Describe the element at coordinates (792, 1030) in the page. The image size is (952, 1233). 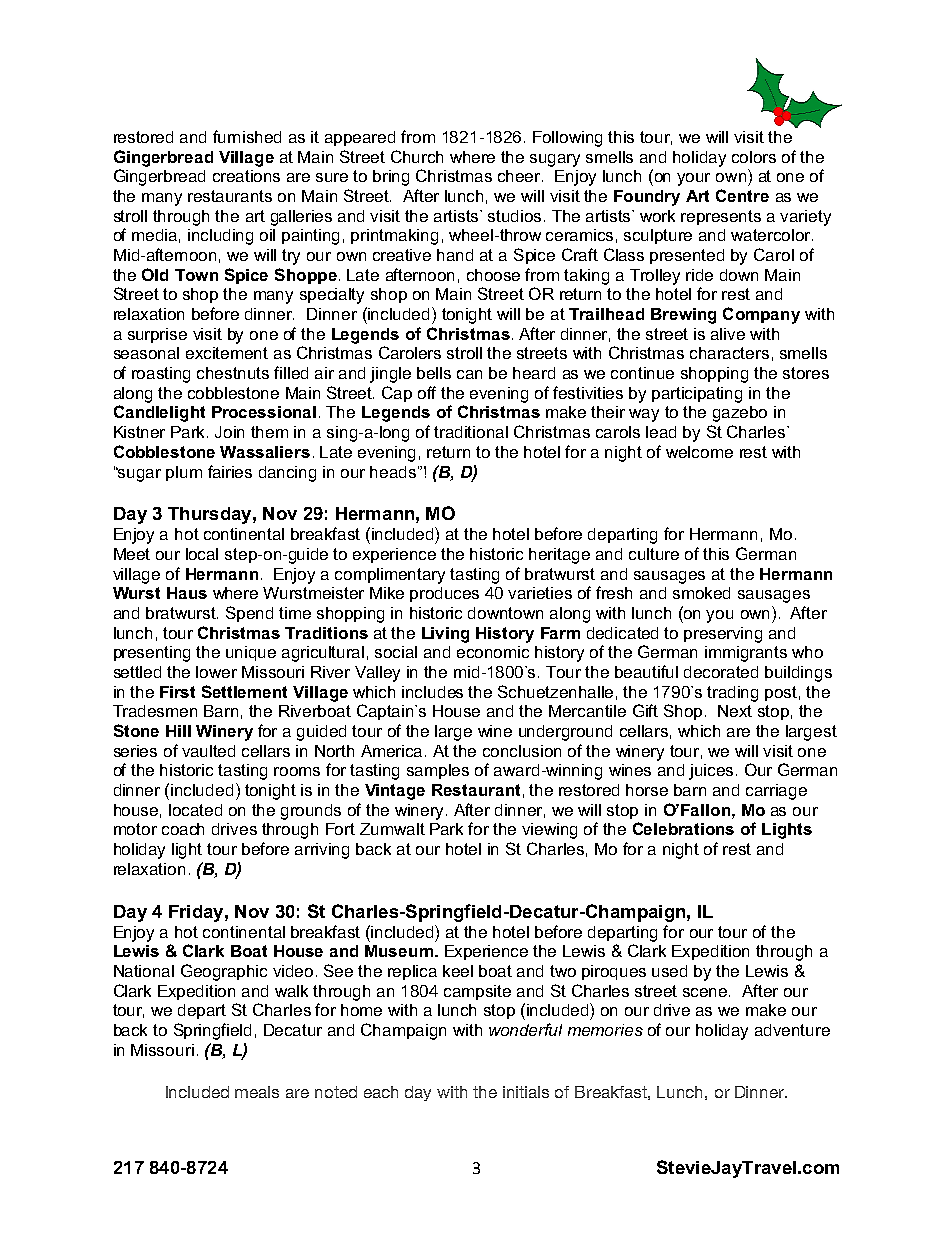
I see `adventure` at that location.
